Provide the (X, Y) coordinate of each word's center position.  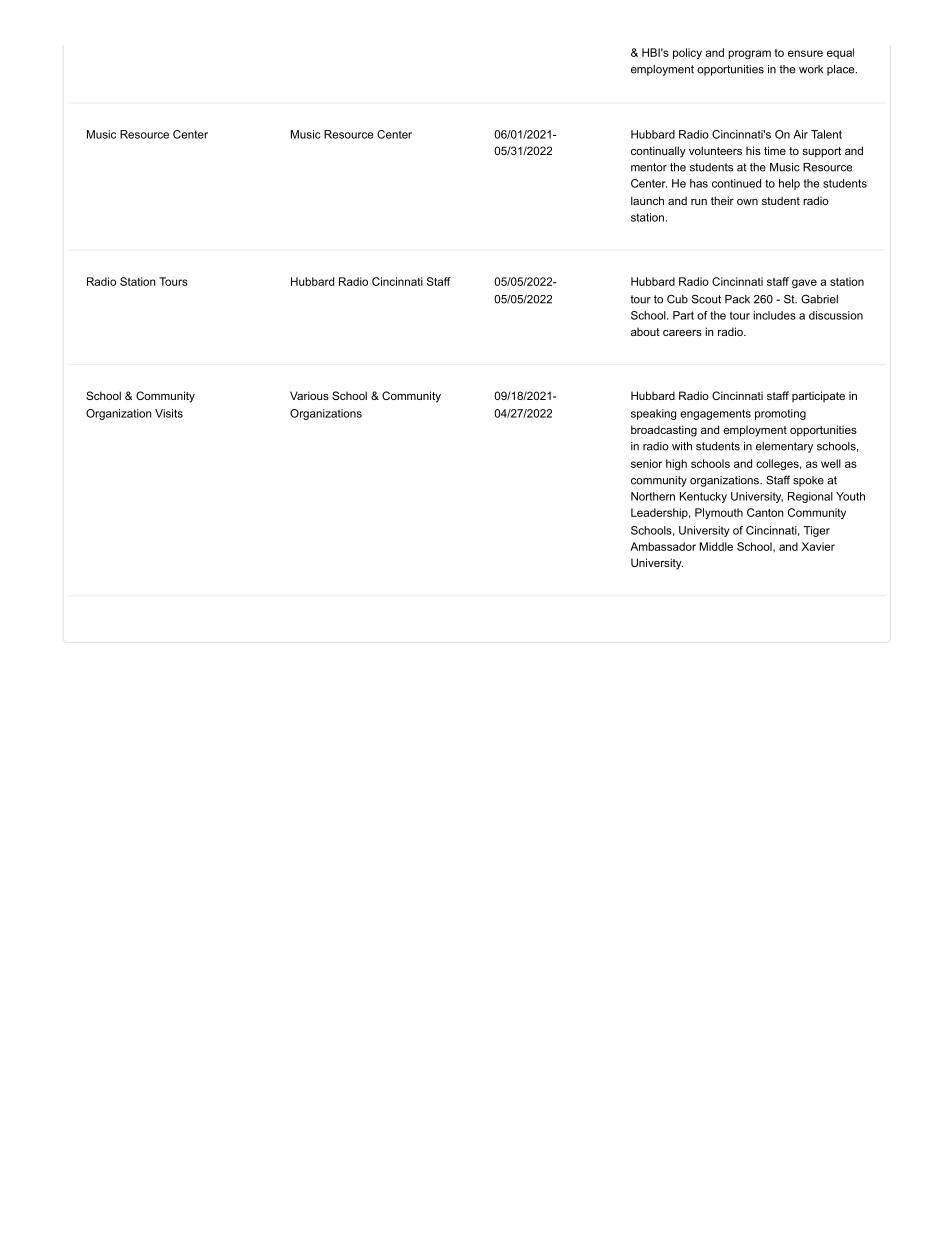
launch (647, 200)
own (747, 202)
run (699, 202)
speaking (654, 414)
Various (309, 395)
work (811, 69)
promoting (780, 414)
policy (687, 53)
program (749, 54)
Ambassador (663, 546)
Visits (169, 413)
